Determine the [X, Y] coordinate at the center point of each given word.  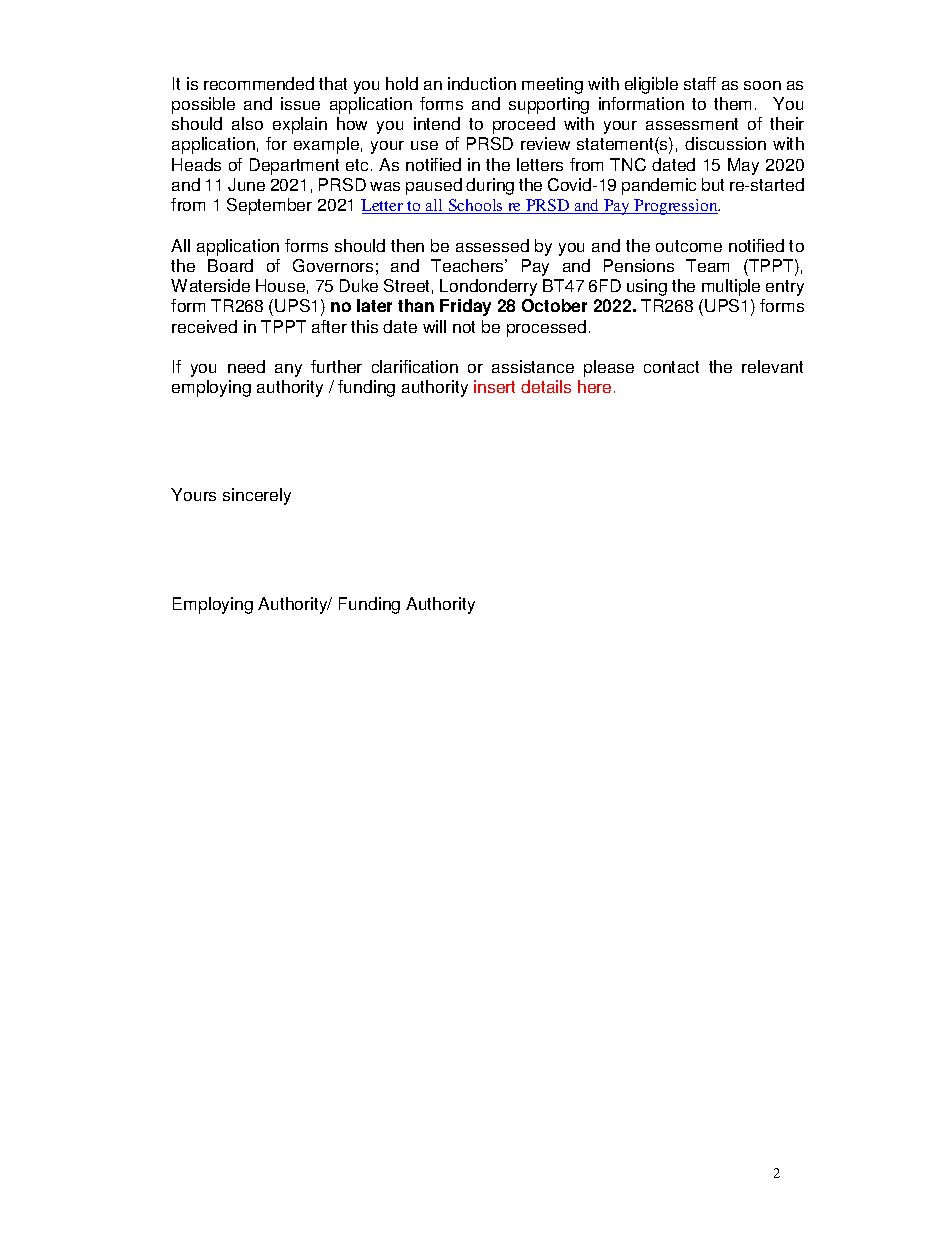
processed [546, 328]
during [490, 186]
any [288, 370]
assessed [492, 245]
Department [294, 166]
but [713, 184]
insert [494, 386]
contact [671, 367]
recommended [259, 83]
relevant [772, 366]
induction [482, 83]
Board [230, 265]
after [329, 326]
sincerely [257, 496]
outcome [689, 246]
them [732, 103]
